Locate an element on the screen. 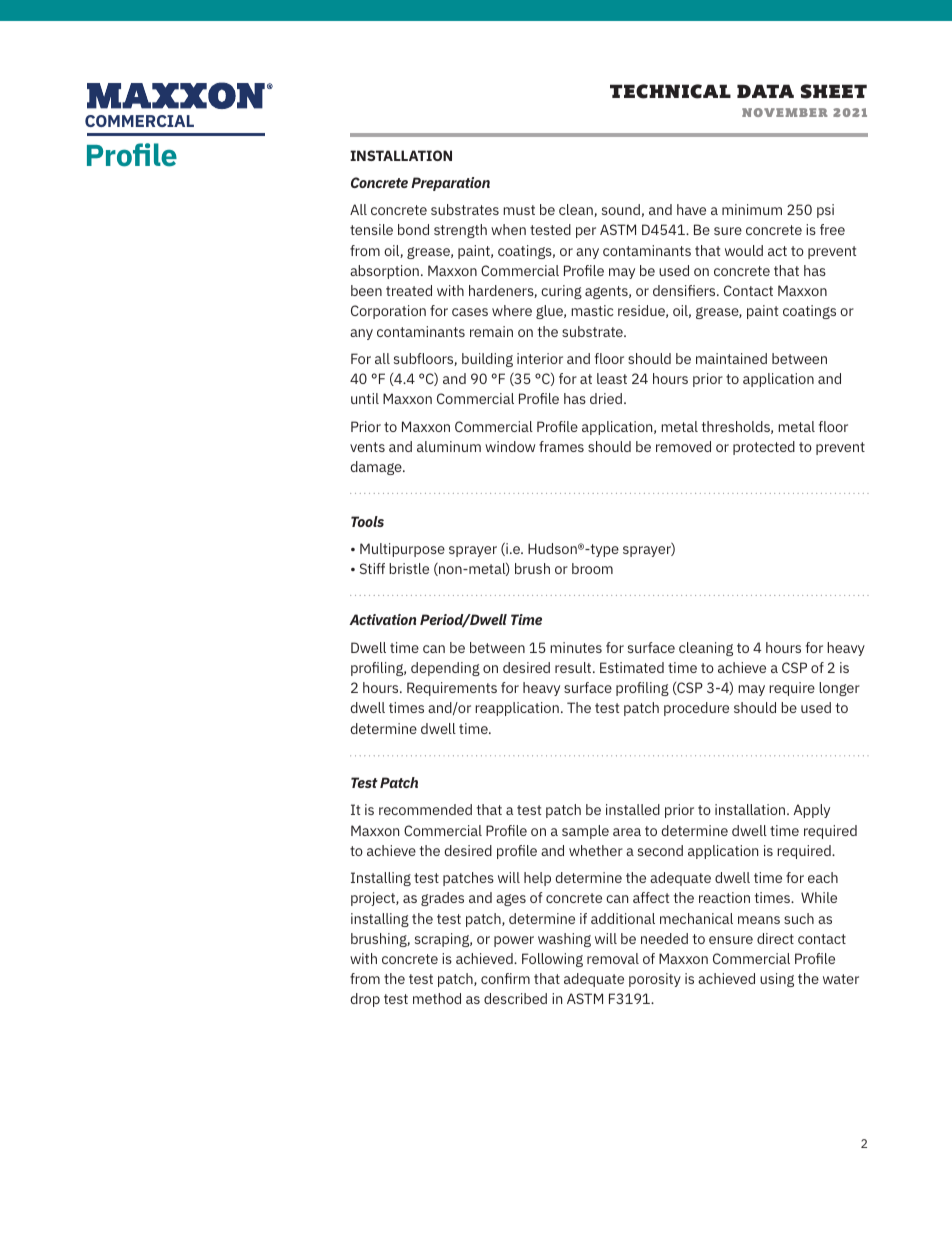 The width and height of the screenshot is (952, 1233). removal is located at coordinates (613, 958).
